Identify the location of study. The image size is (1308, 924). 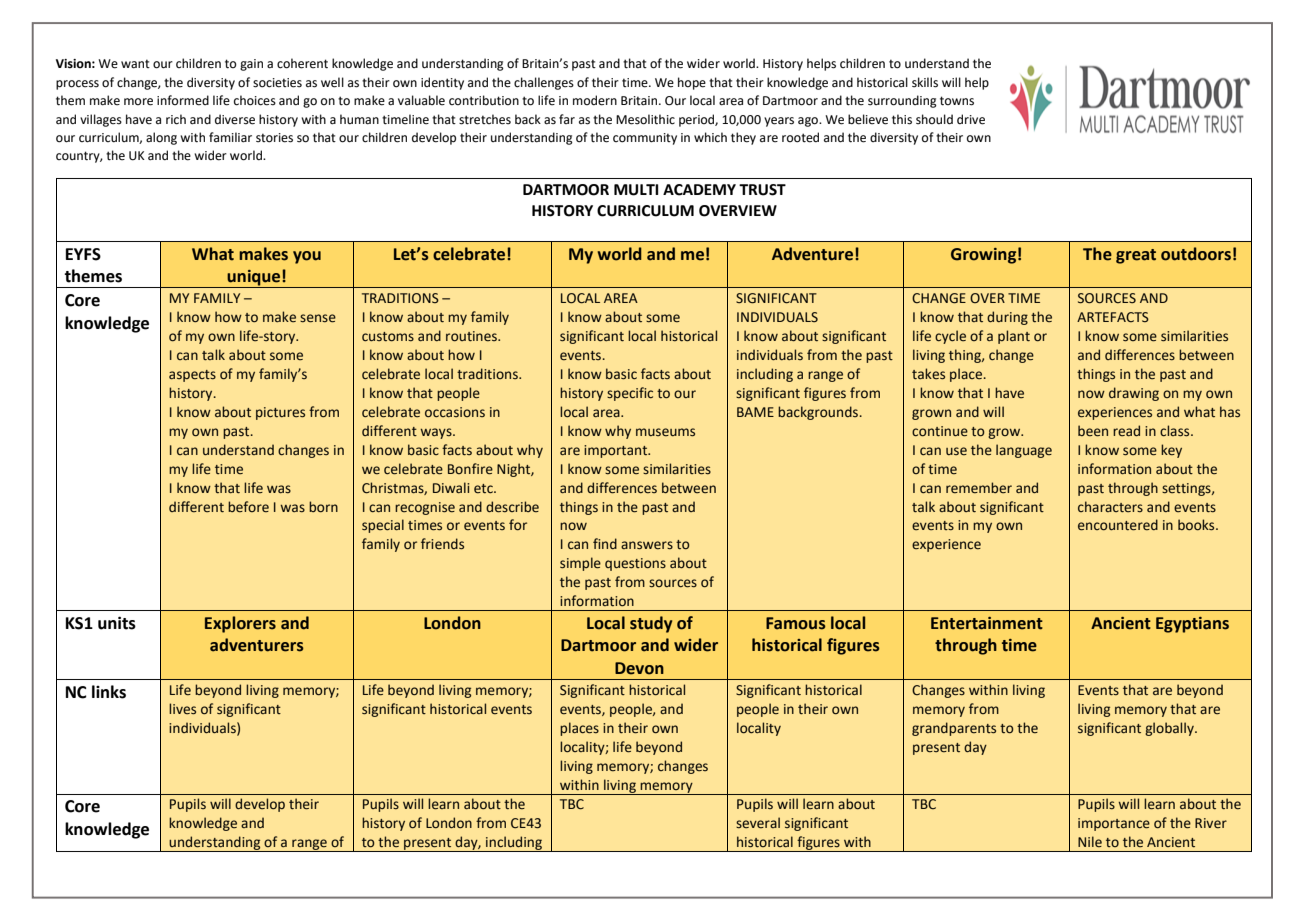
(651, 624).
